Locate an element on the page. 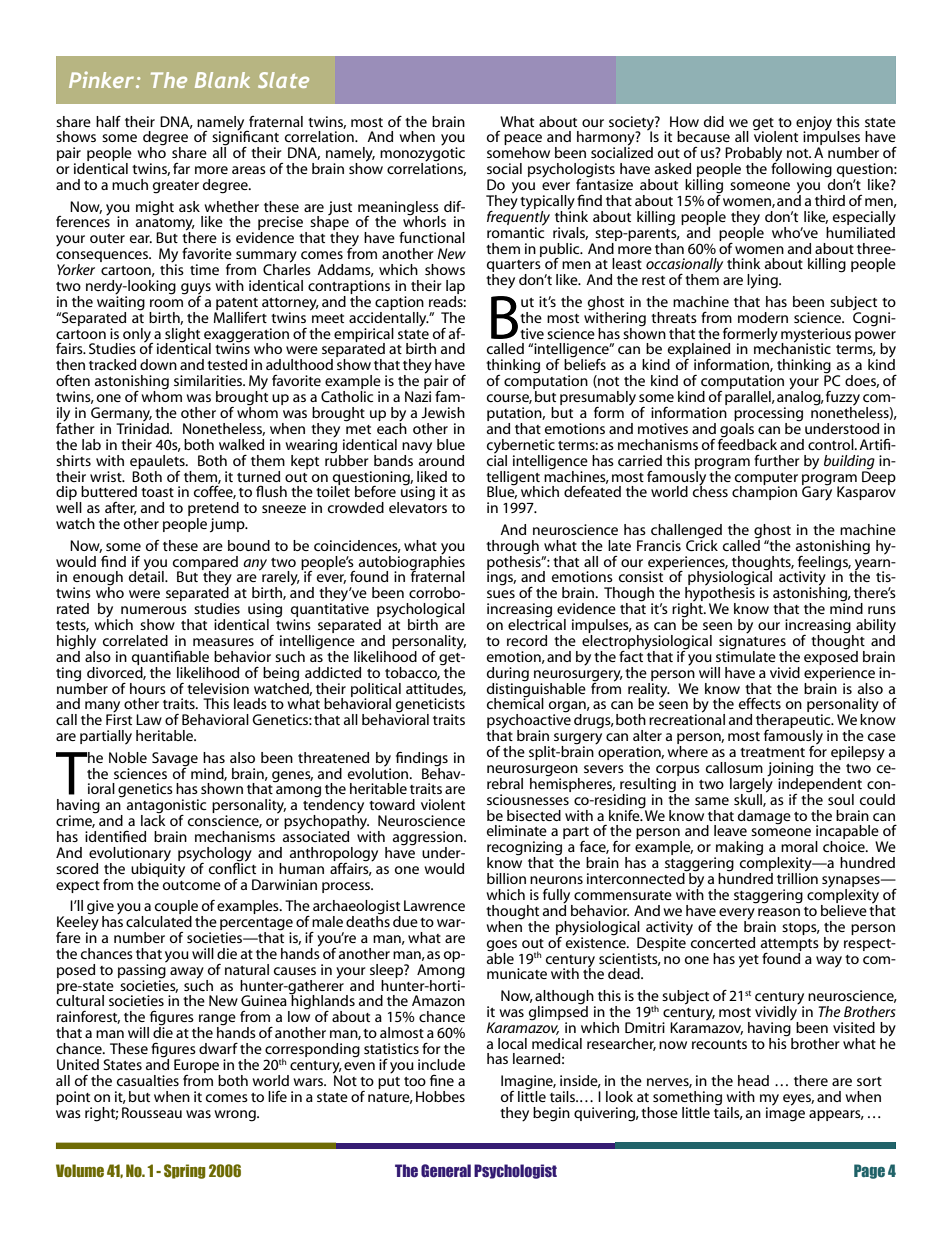  ubiquity is located at coordinates (158, 870).
